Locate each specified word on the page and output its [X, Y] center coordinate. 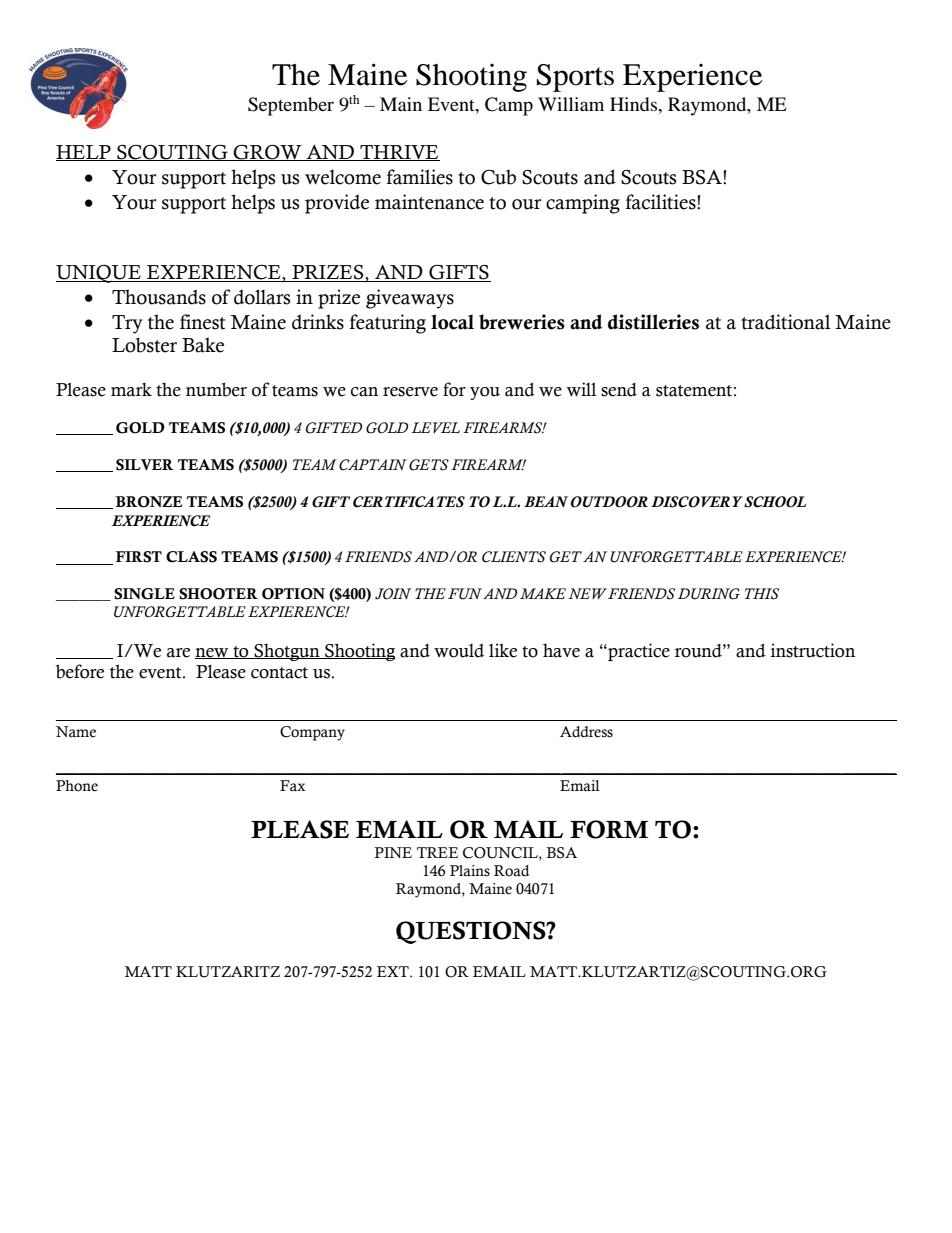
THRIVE [399, 153]
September [291, 106]
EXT [394, 971]
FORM [609, 829]
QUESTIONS [472, 932]
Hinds [634, 104]
